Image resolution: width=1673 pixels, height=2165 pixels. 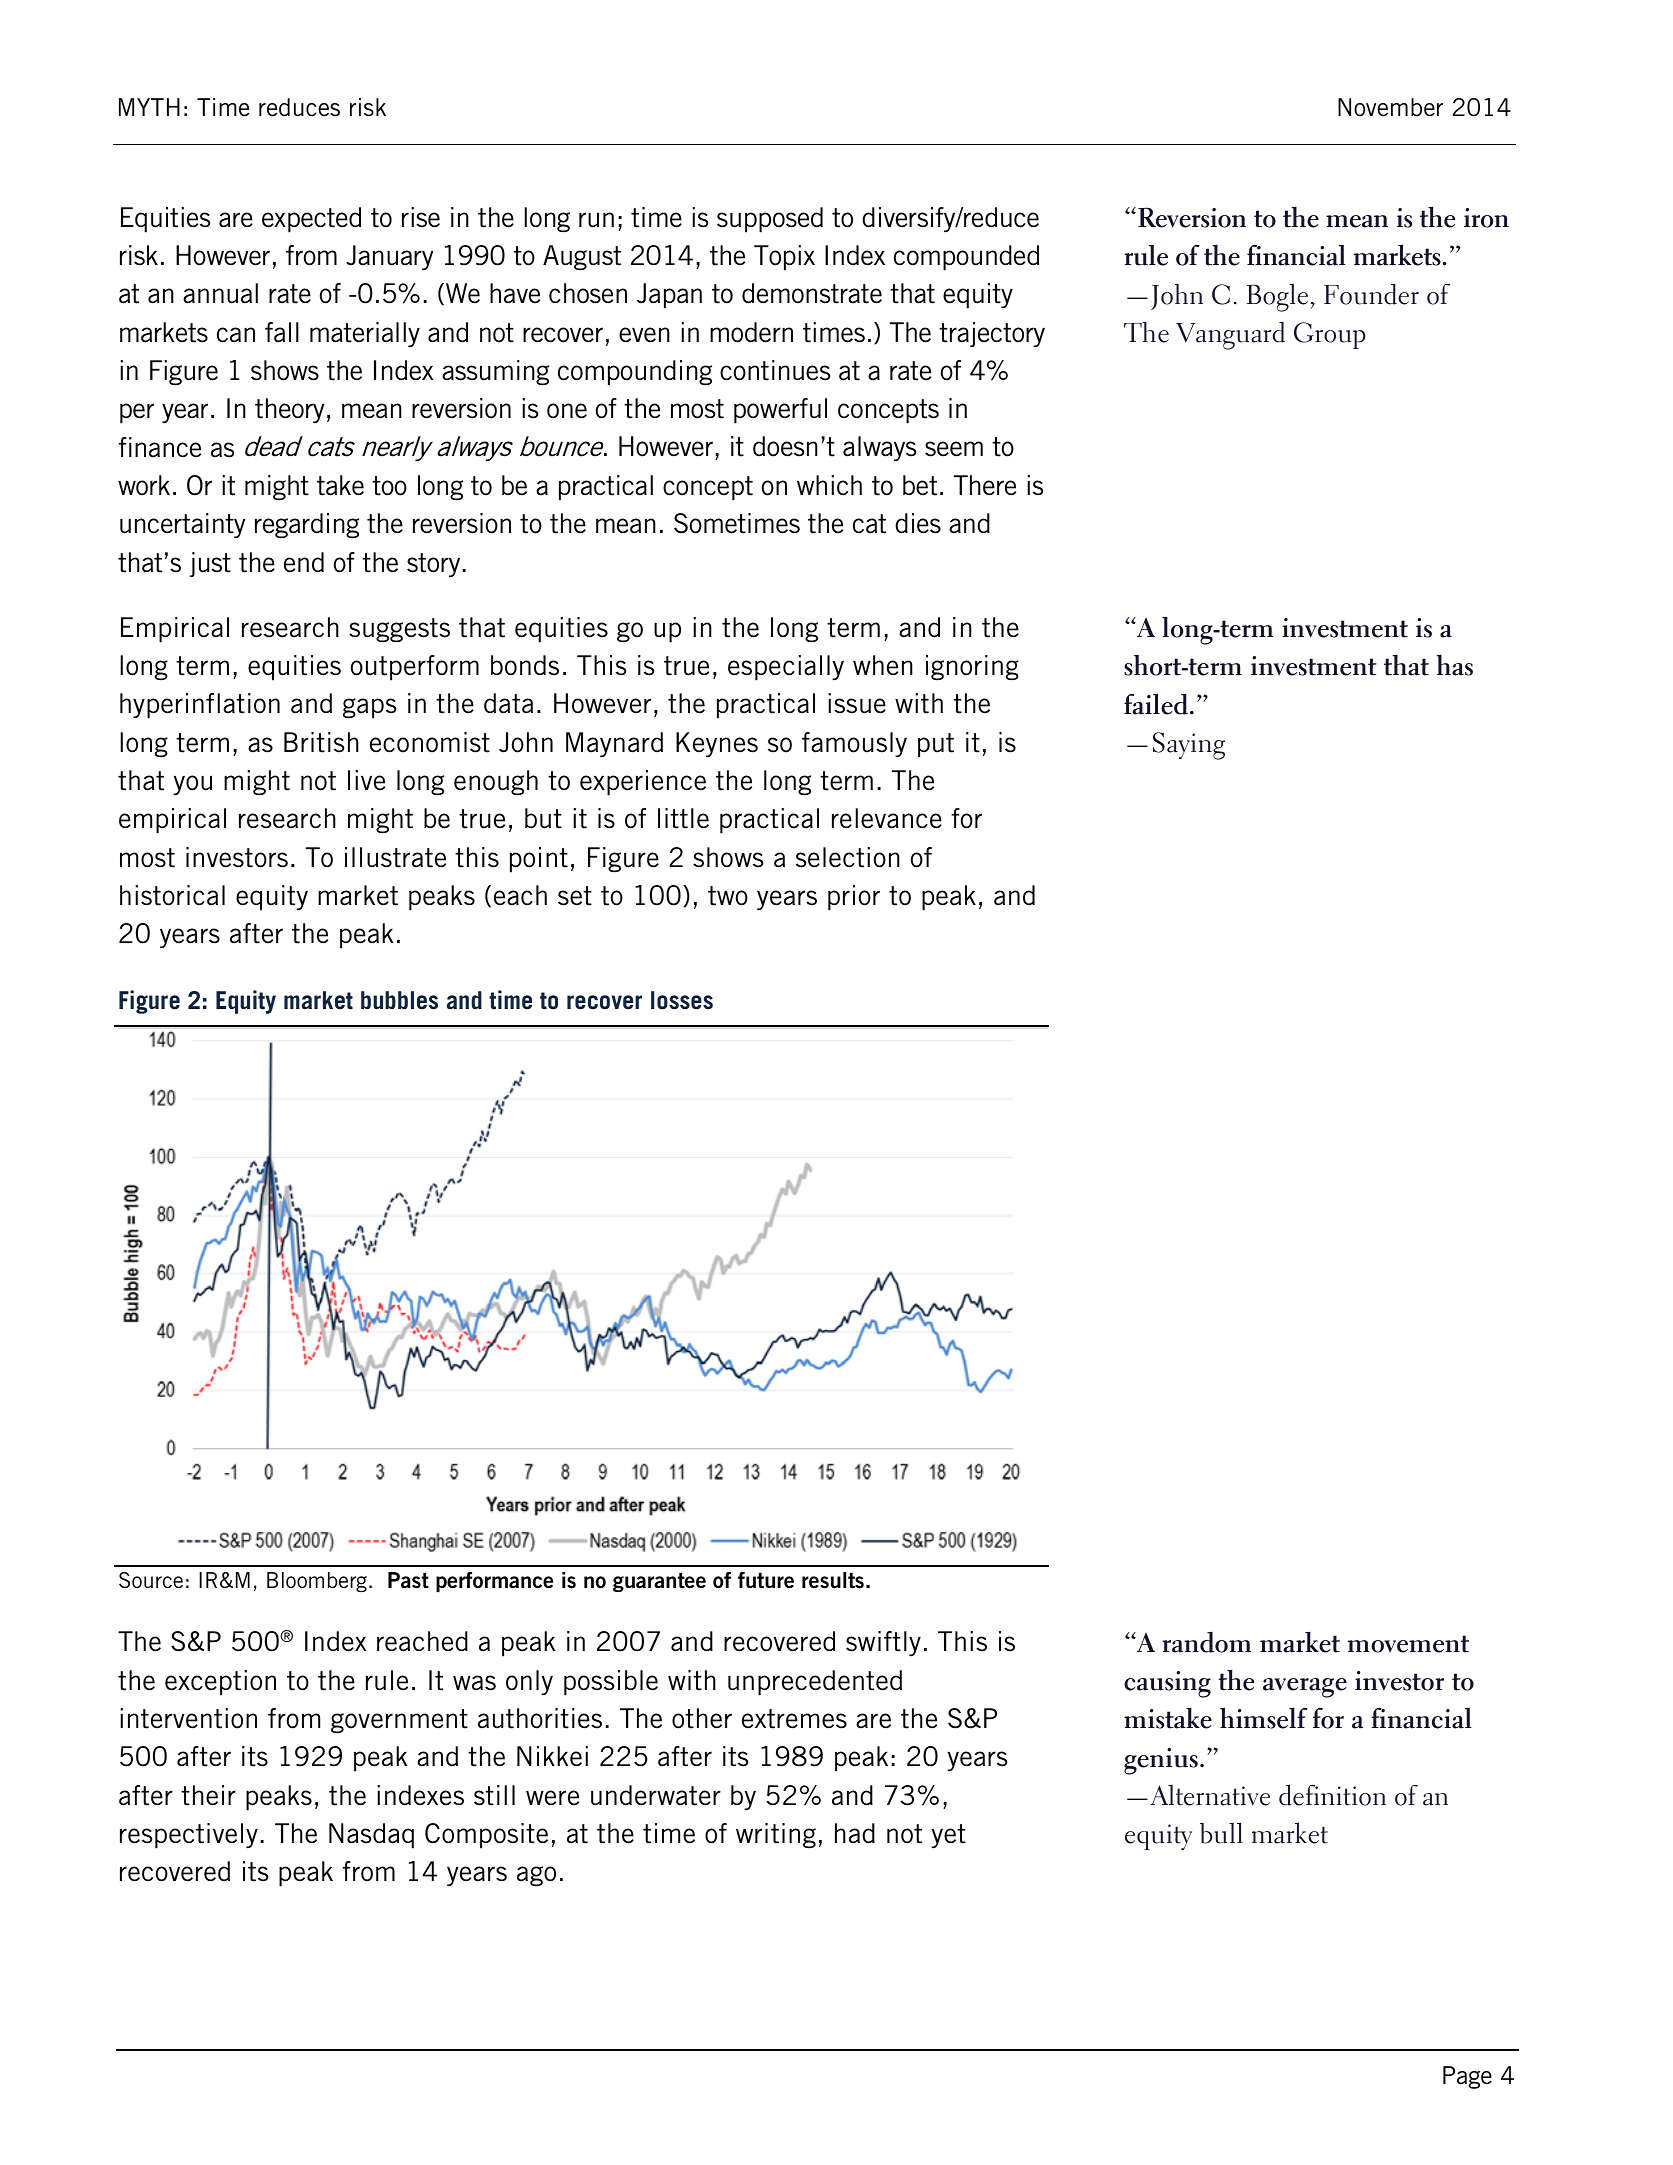 I want to click on losses, so click(x=682, y=1000).
